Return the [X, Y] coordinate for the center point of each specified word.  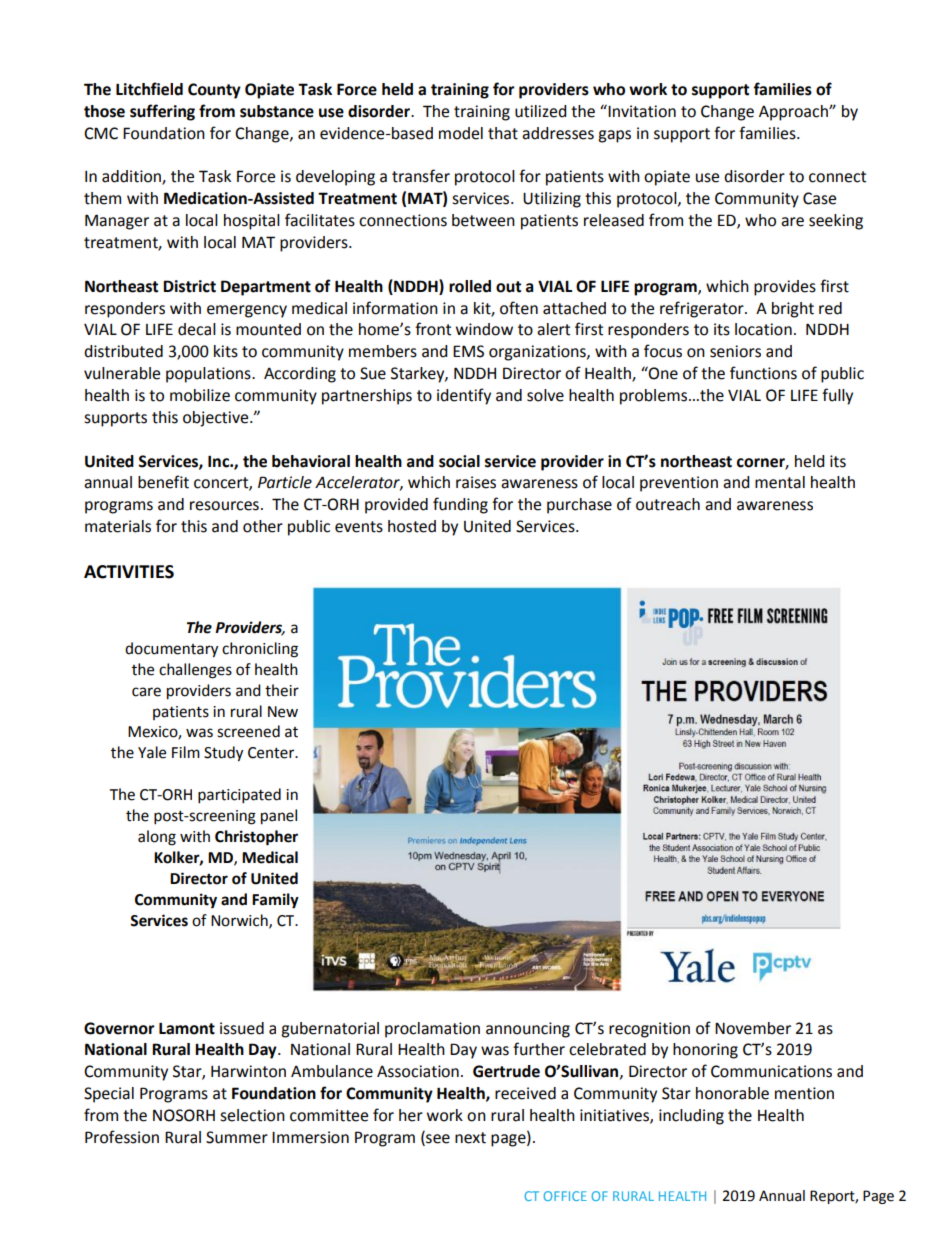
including [691, 1117]
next [470, 1138]
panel [279, 817]
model [461, 133]
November [753, 1028]
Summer [237, 1137]
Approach [794, 113]
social [459, 461]
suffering [162, 112]
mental [780, 482]
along [157, 838]
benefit [163, 482]
